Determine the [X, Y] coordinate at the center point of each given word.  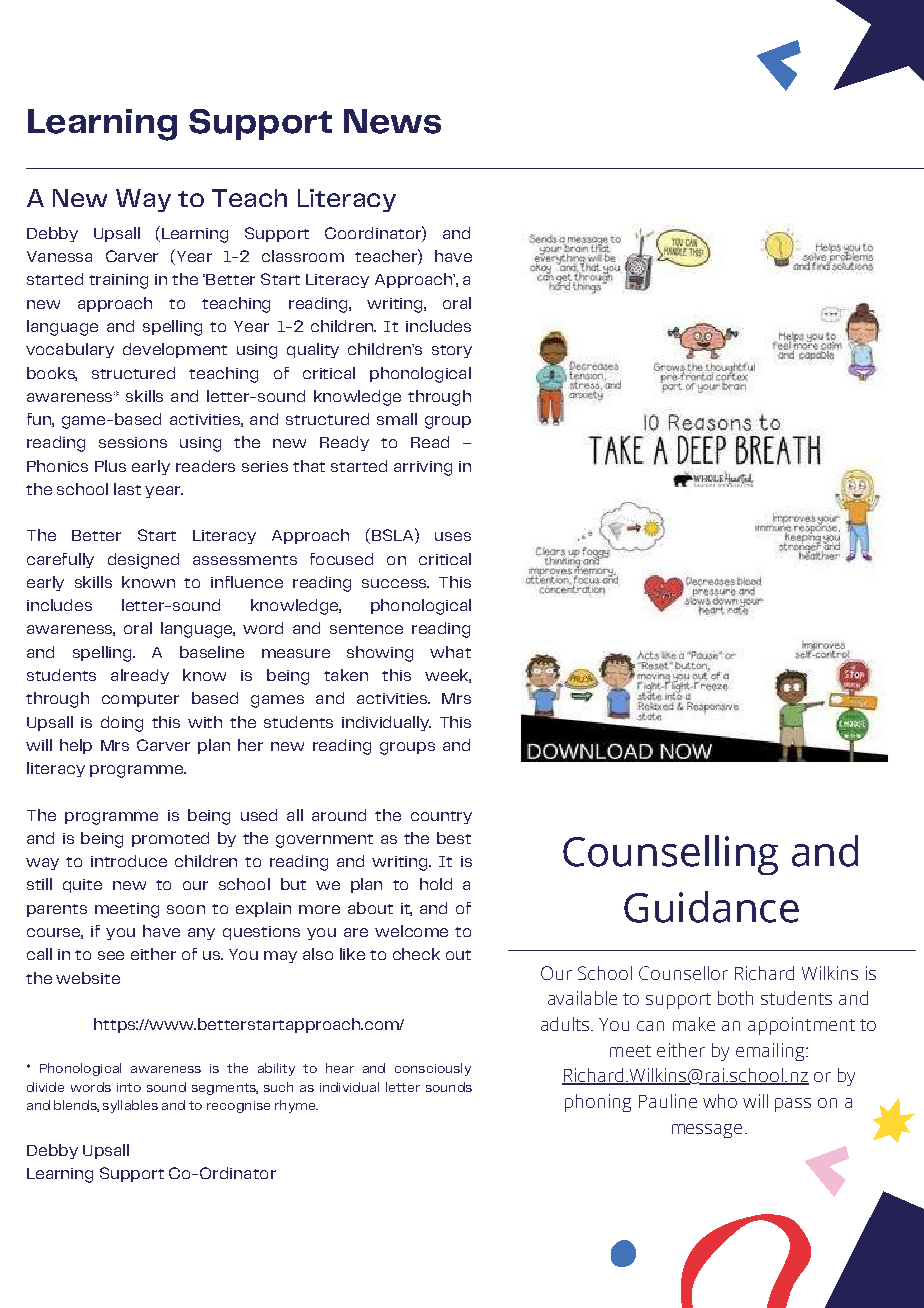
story [452, 351]
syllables [130, 1106]
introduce [129, 861]
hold [436, 884]
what [450, 652]
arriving [423, 468]
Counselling [670, 855]
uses [453, 536]
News [392, 121]
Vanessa [59, 256]
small [397, 419]
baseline [212, 652]
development [175, 350]
